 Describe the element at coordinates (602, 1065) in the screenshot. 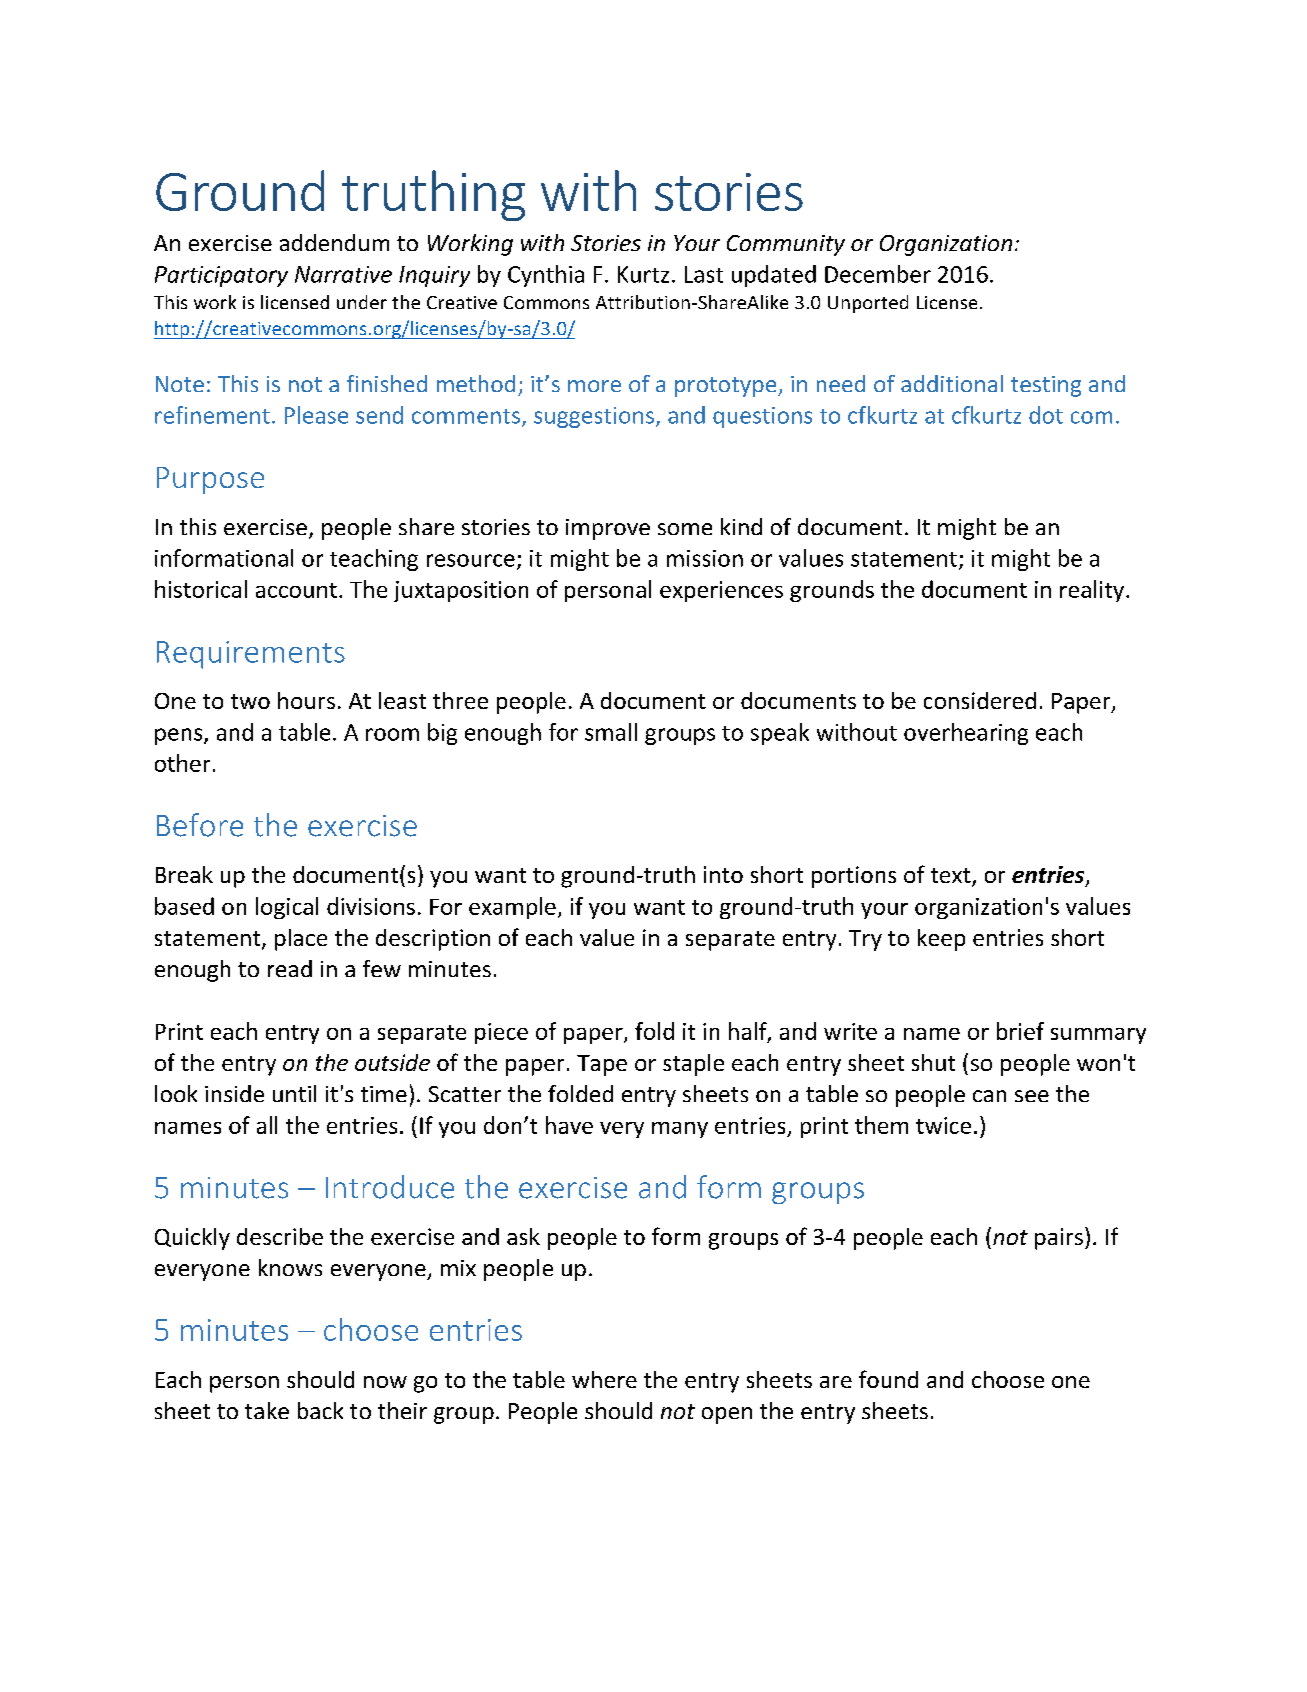

I see `Tape` at that location.
